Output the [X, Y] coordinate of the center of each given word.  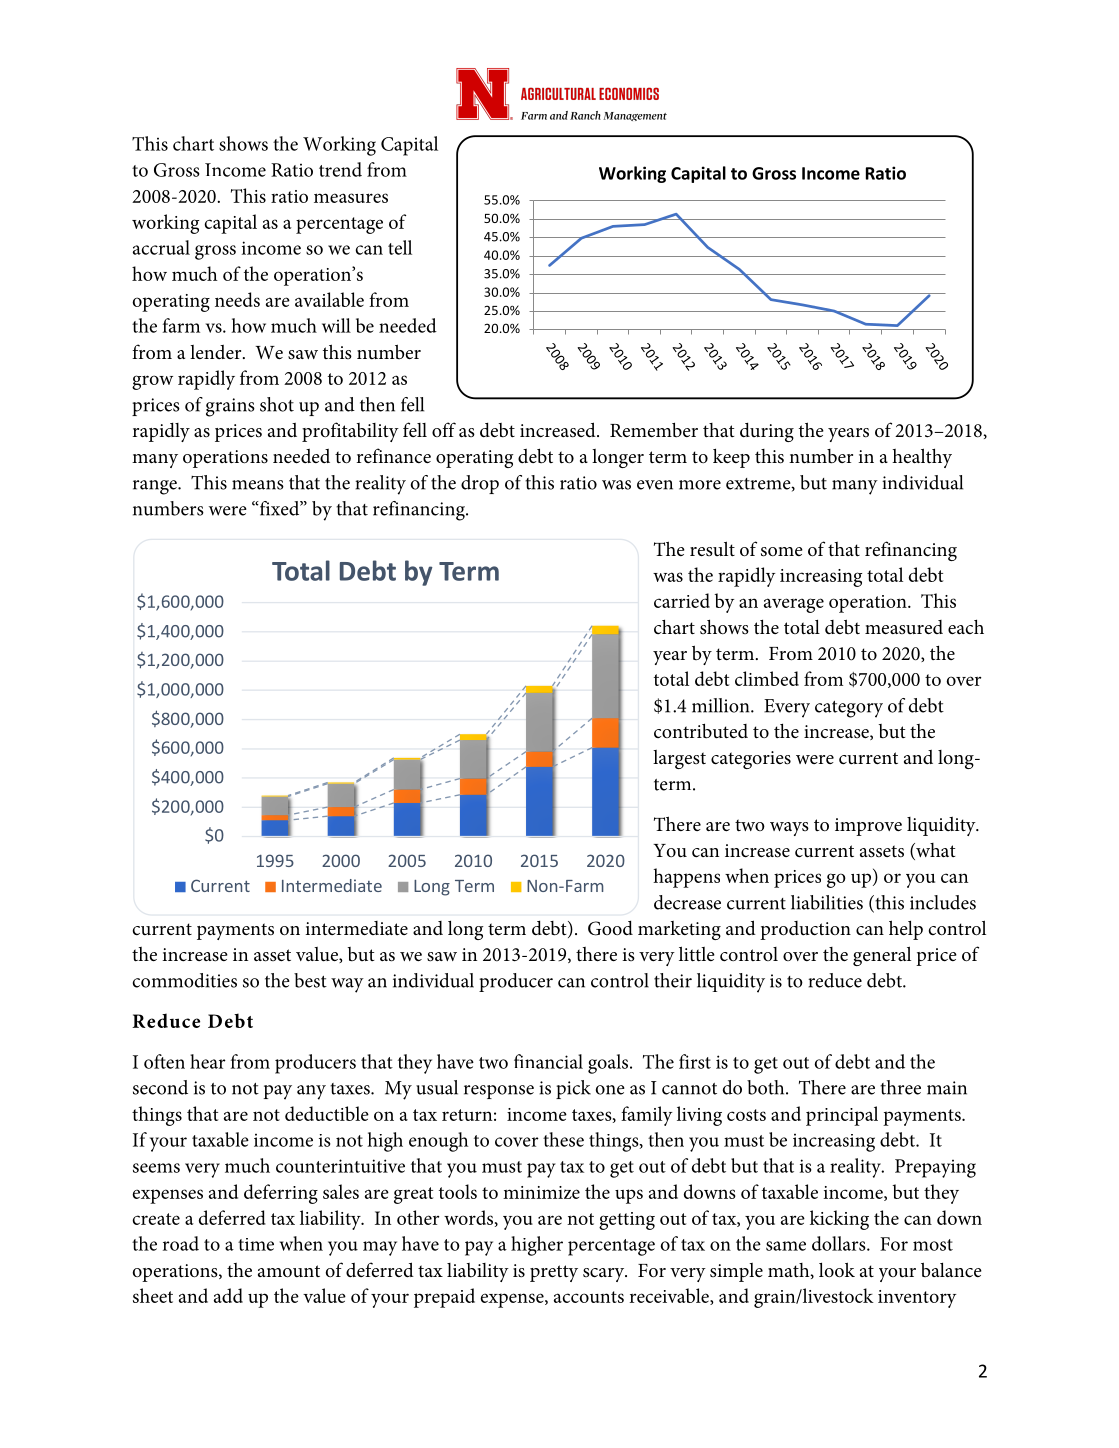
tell [400, 247]
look [837, 1270]
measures [351, 198]
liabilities [827, 902]
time [256, 1244]
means [258, 485]
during [767, 432]
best [310, 980]
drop [480, 484]
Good [610, 928]
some [782, 552]
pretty [554, 1273]
